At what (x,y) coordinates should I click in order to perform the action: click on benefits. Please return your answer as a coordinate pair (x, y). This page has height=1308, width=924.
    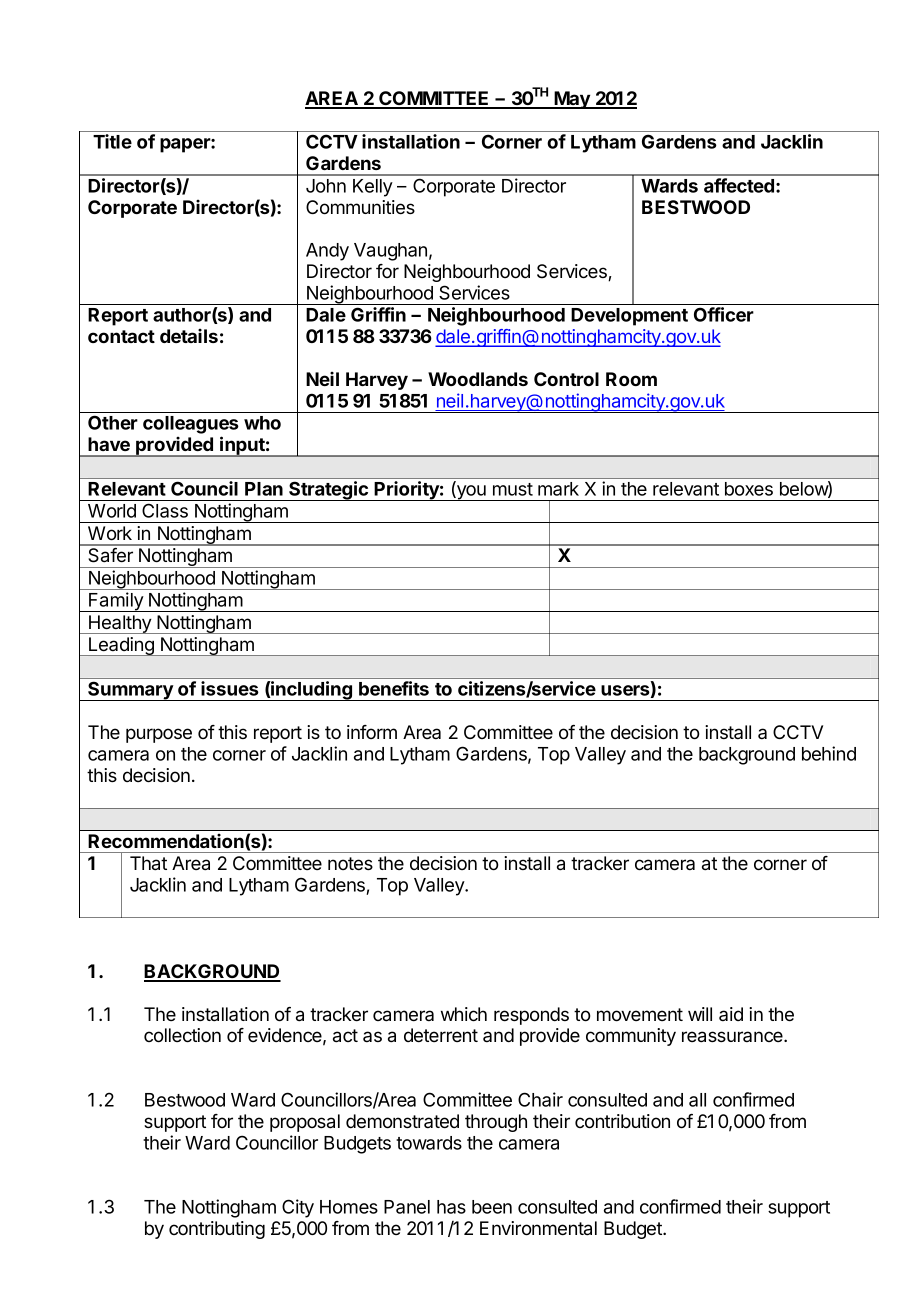
    Looking at the image, I should click on (394, 688).
